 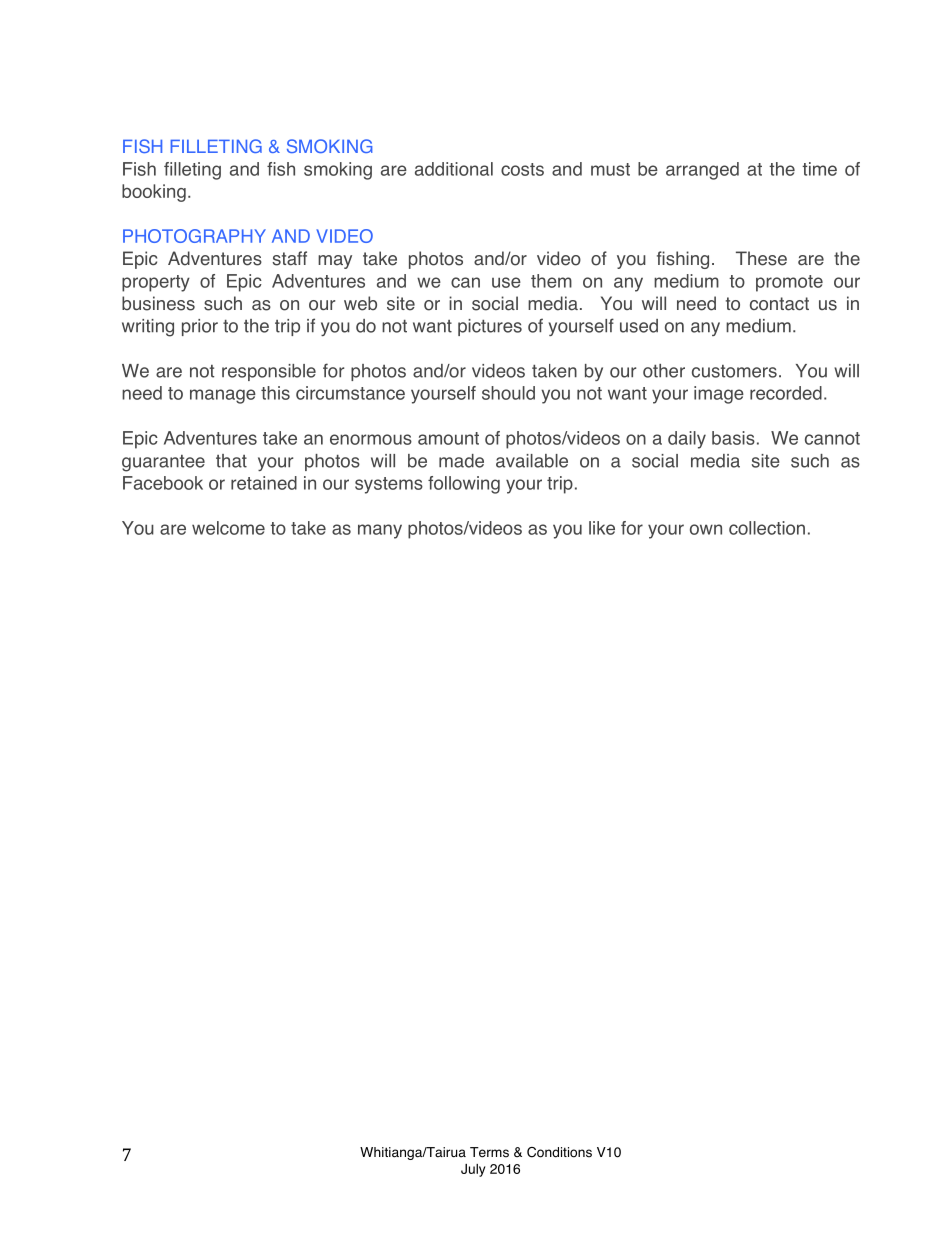 I want to click on Facebook, so click(x=163, y=483).
